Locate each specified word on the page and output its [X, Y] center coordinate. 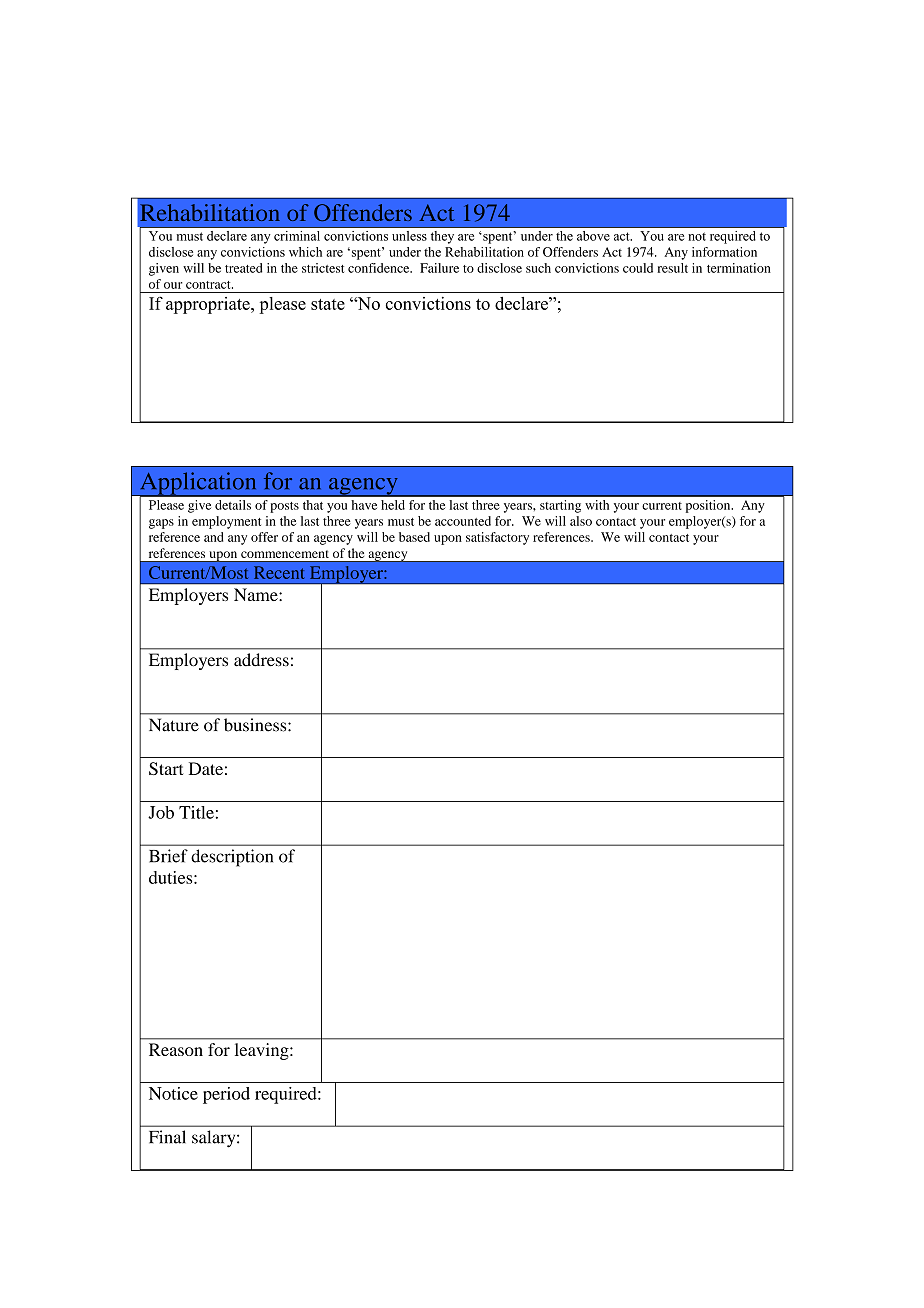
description [232, 858]
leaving [263, 1051]
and [213, 537]
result [672, 268]
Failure [439, 268]
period [226, 1095]
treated [243, 268]
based [414, 537]
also [581, 521]
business [256, 725]
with [597, 505]
